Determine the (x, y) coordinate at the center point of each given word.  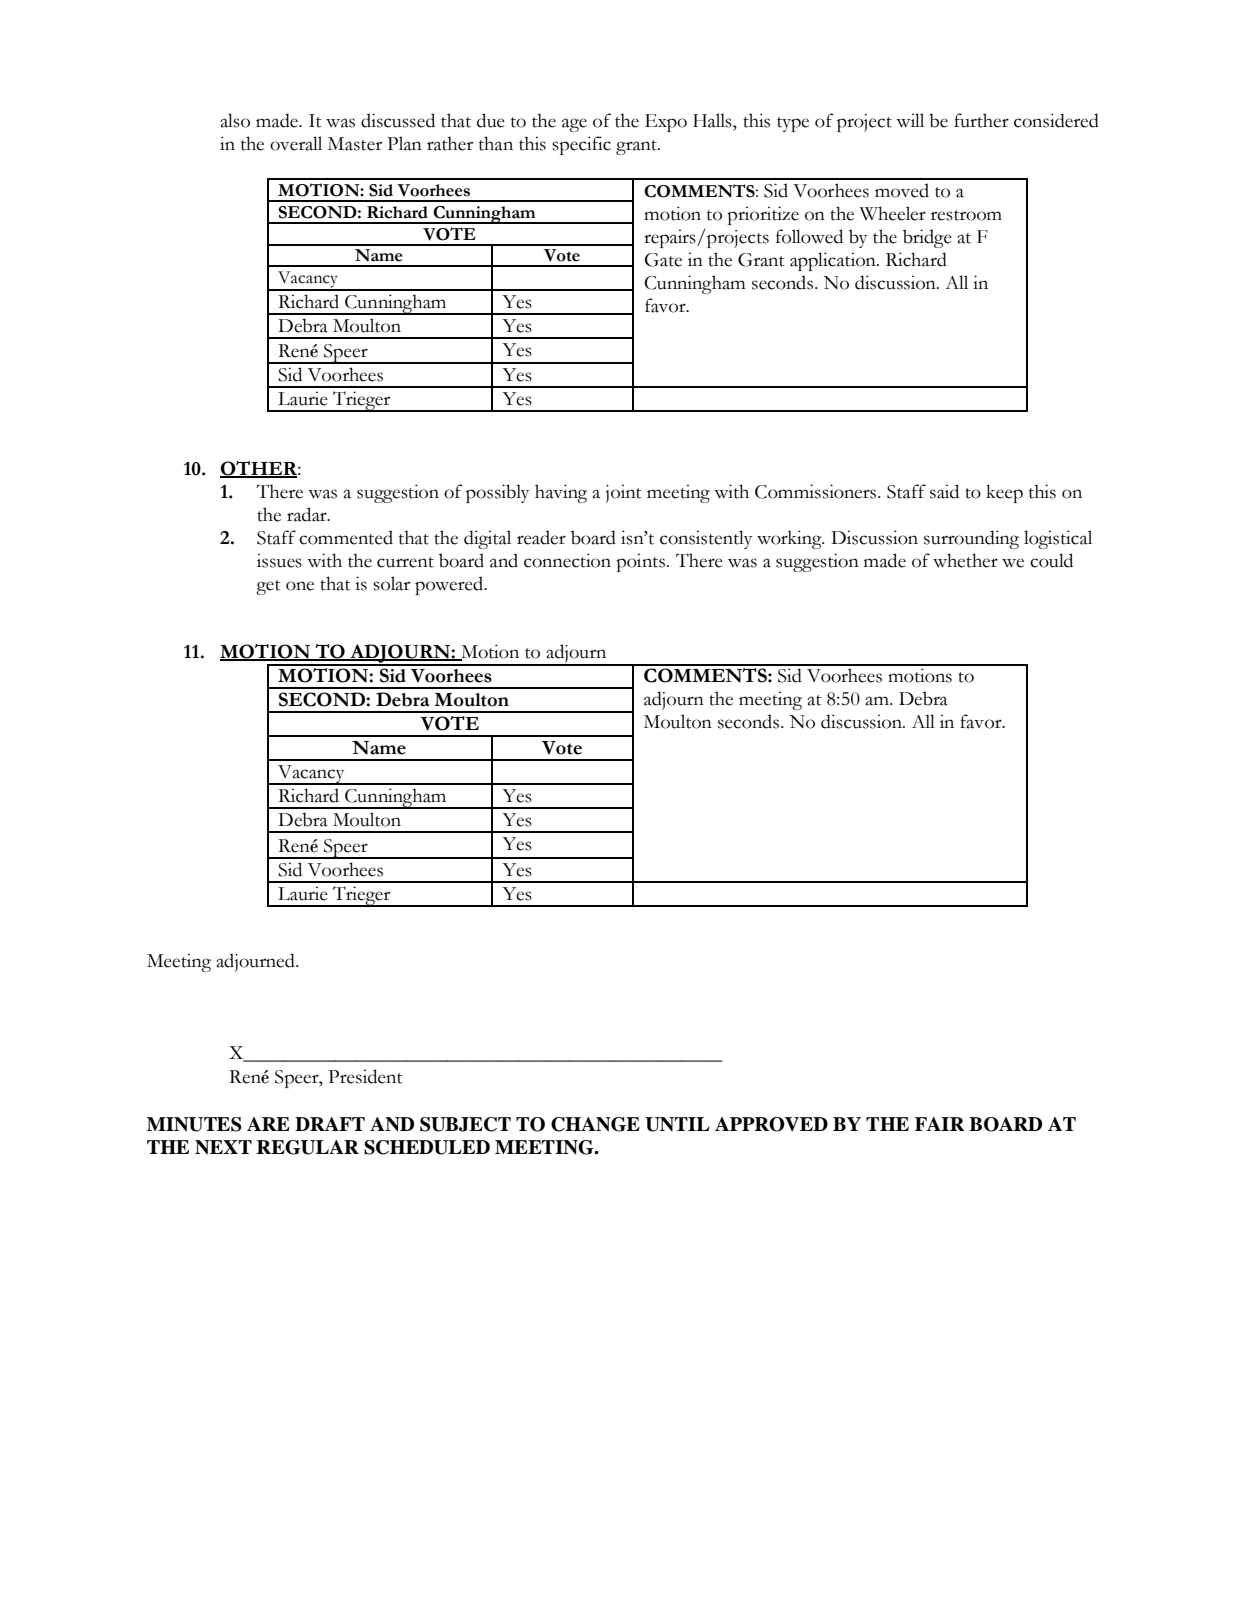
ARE (268, 1124)
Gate (663, 260)
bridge (927, 238)
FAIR (940, 1124)
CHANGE (595, 1124)
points (640, 562)
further (981, 120)
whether (965, 560)
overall (296, 143)
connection (567, 560)
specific (581, 145)
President (365, 1076)
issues (279, 560)
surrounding (971, 539)
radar (308, 514)
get (268, 587)
